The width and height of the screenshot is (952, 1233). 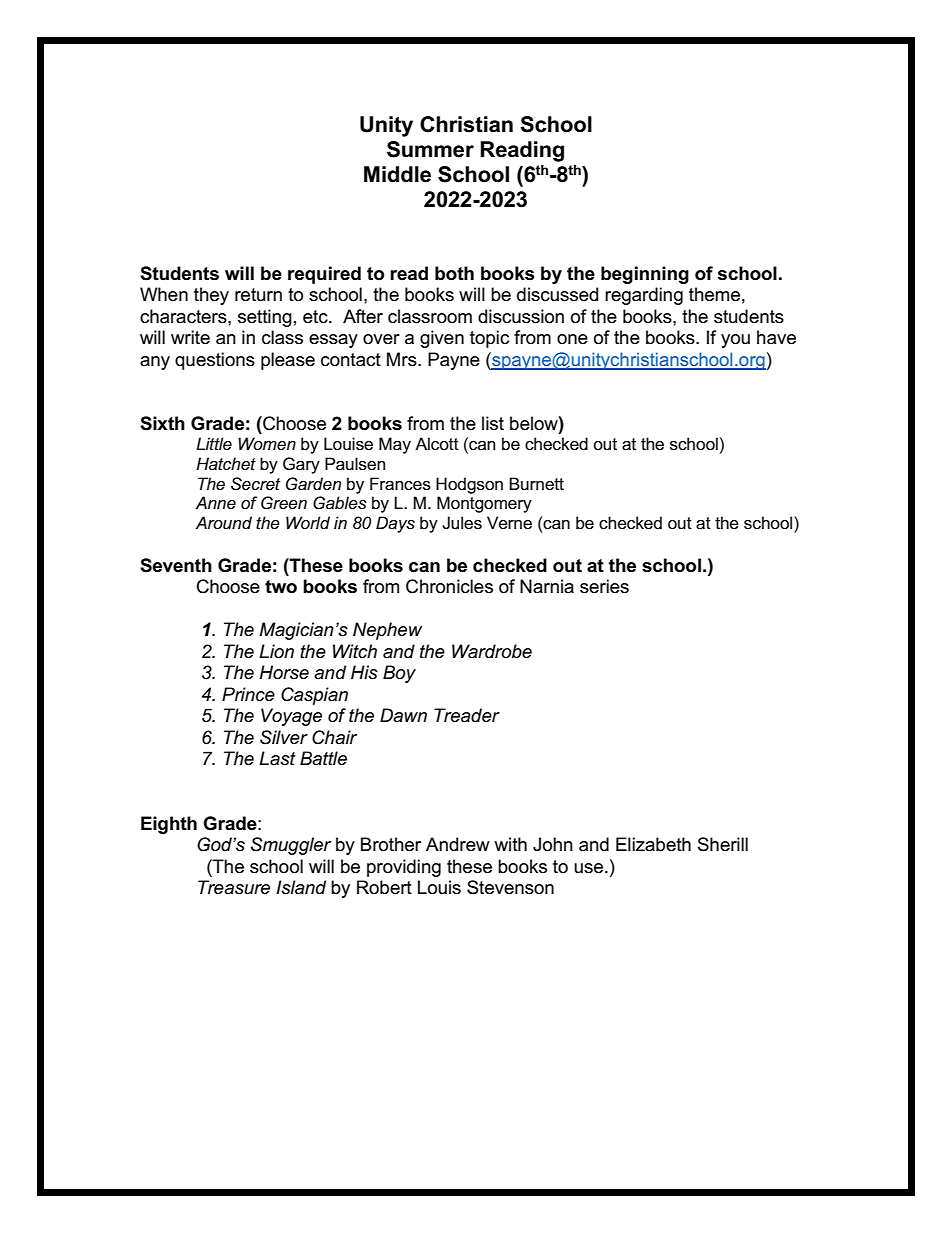 What do you see at coordinates (735, 341) in the screenshot?
I see `you` at bounding box center [735, 341].
